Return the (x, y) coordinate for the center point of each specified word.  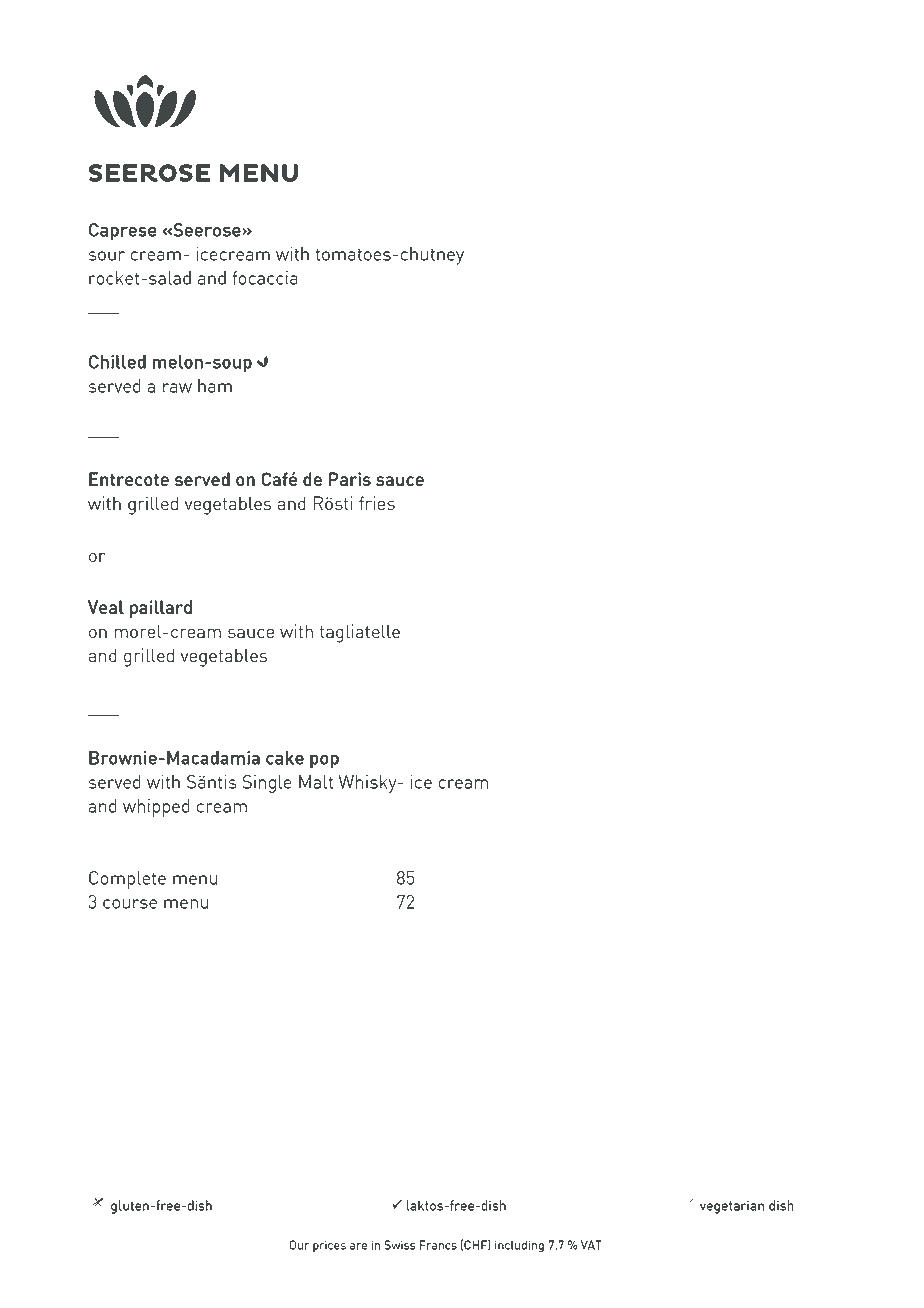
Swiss (400, 1245)
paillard (161, 609)
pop (324, 762)
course (130, 904)
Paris (350, 479)
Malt (316, 782)
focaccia (265, 278)
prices (329, 1246)
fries (377, 503)
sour (107, 256)
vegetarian (732, 1207)
